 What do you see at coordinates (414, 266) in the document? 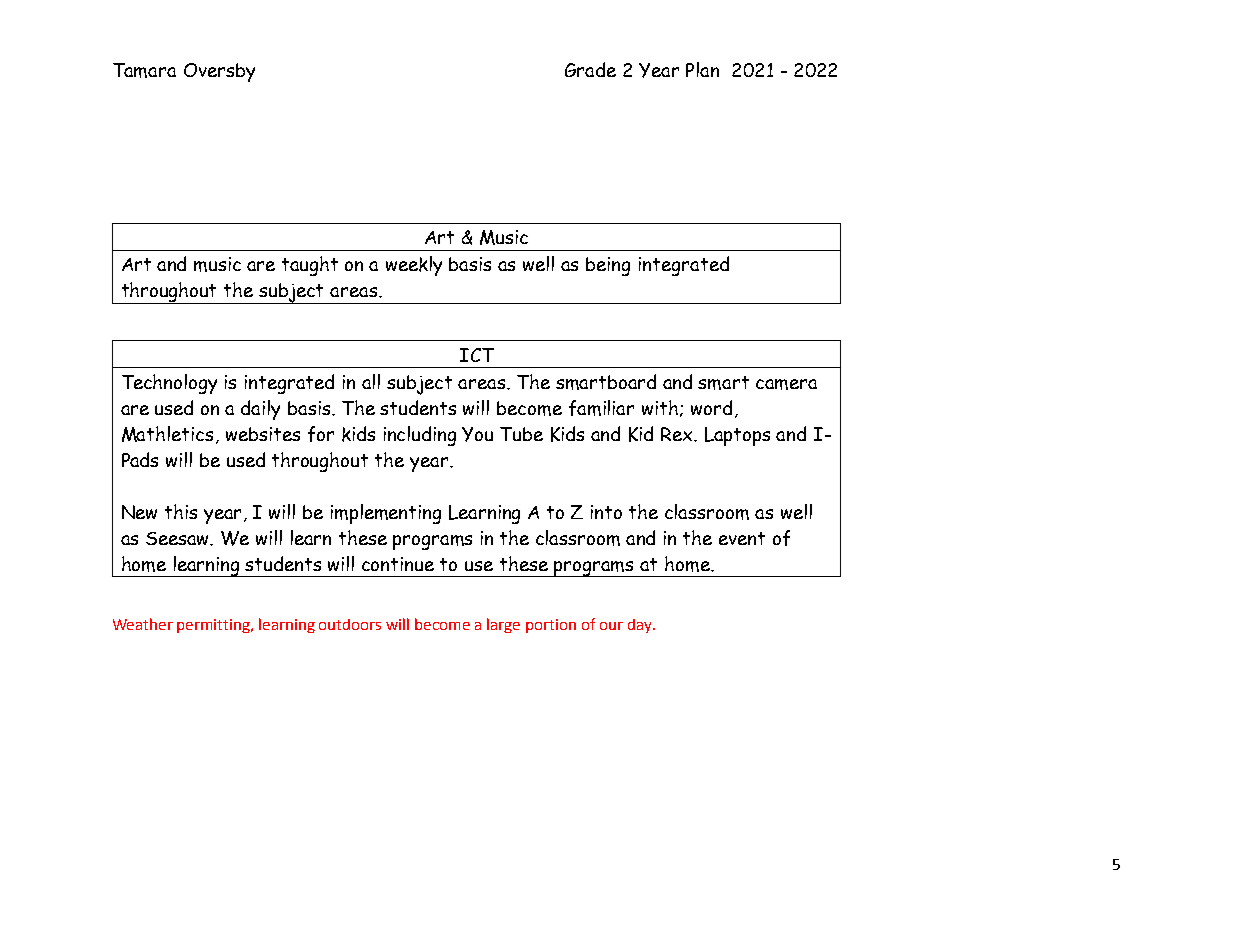
I see `weekly` at bounding box center [414, 266].
